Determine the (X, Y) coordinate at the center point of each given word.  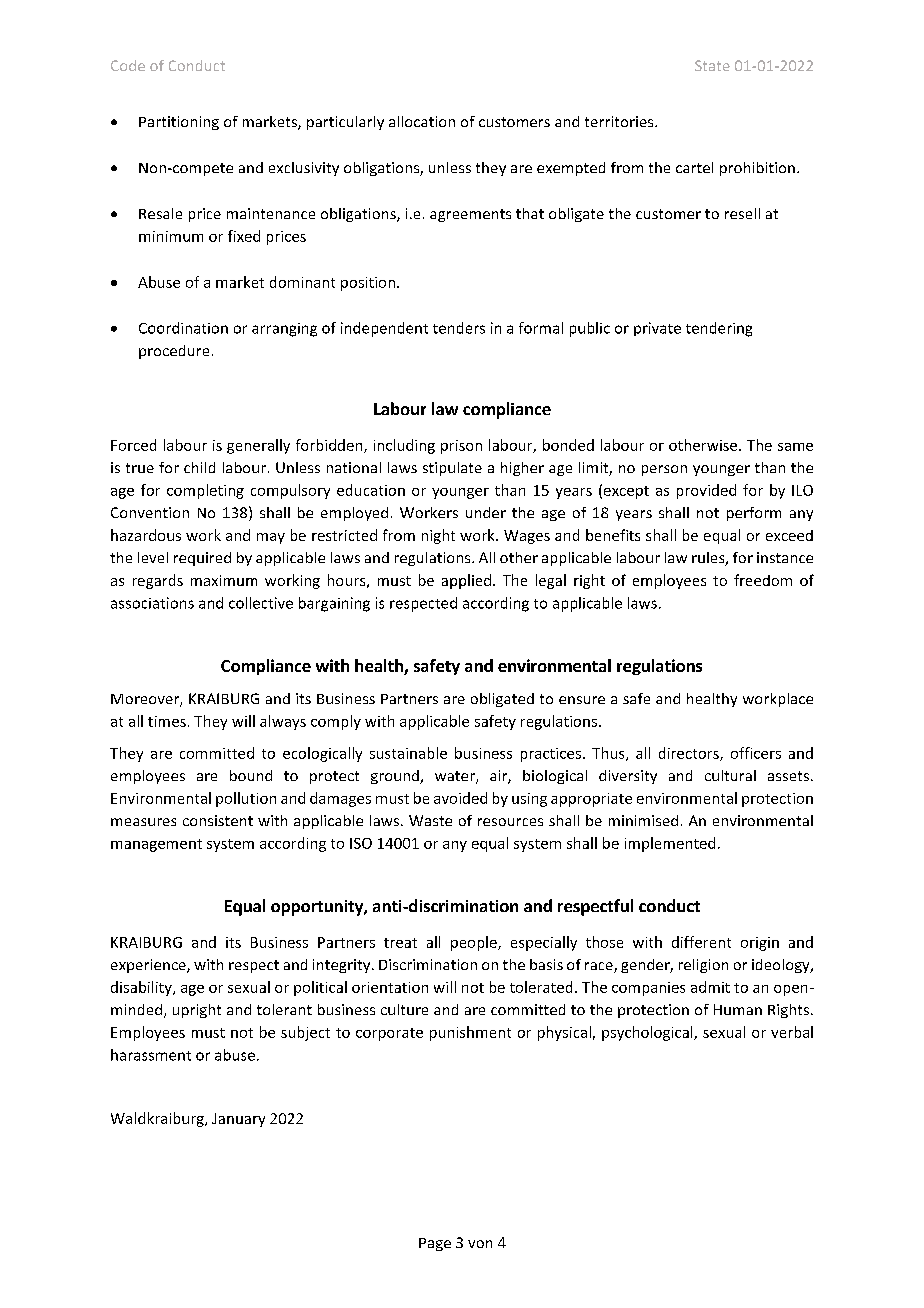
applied (466, 581)
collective (261, 603)
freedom (763, 580)
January (238, 1120)
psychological (648, 1033)
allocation (422, 121)
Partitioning (179, 123)
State (712, 65)
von (480, 1244)
